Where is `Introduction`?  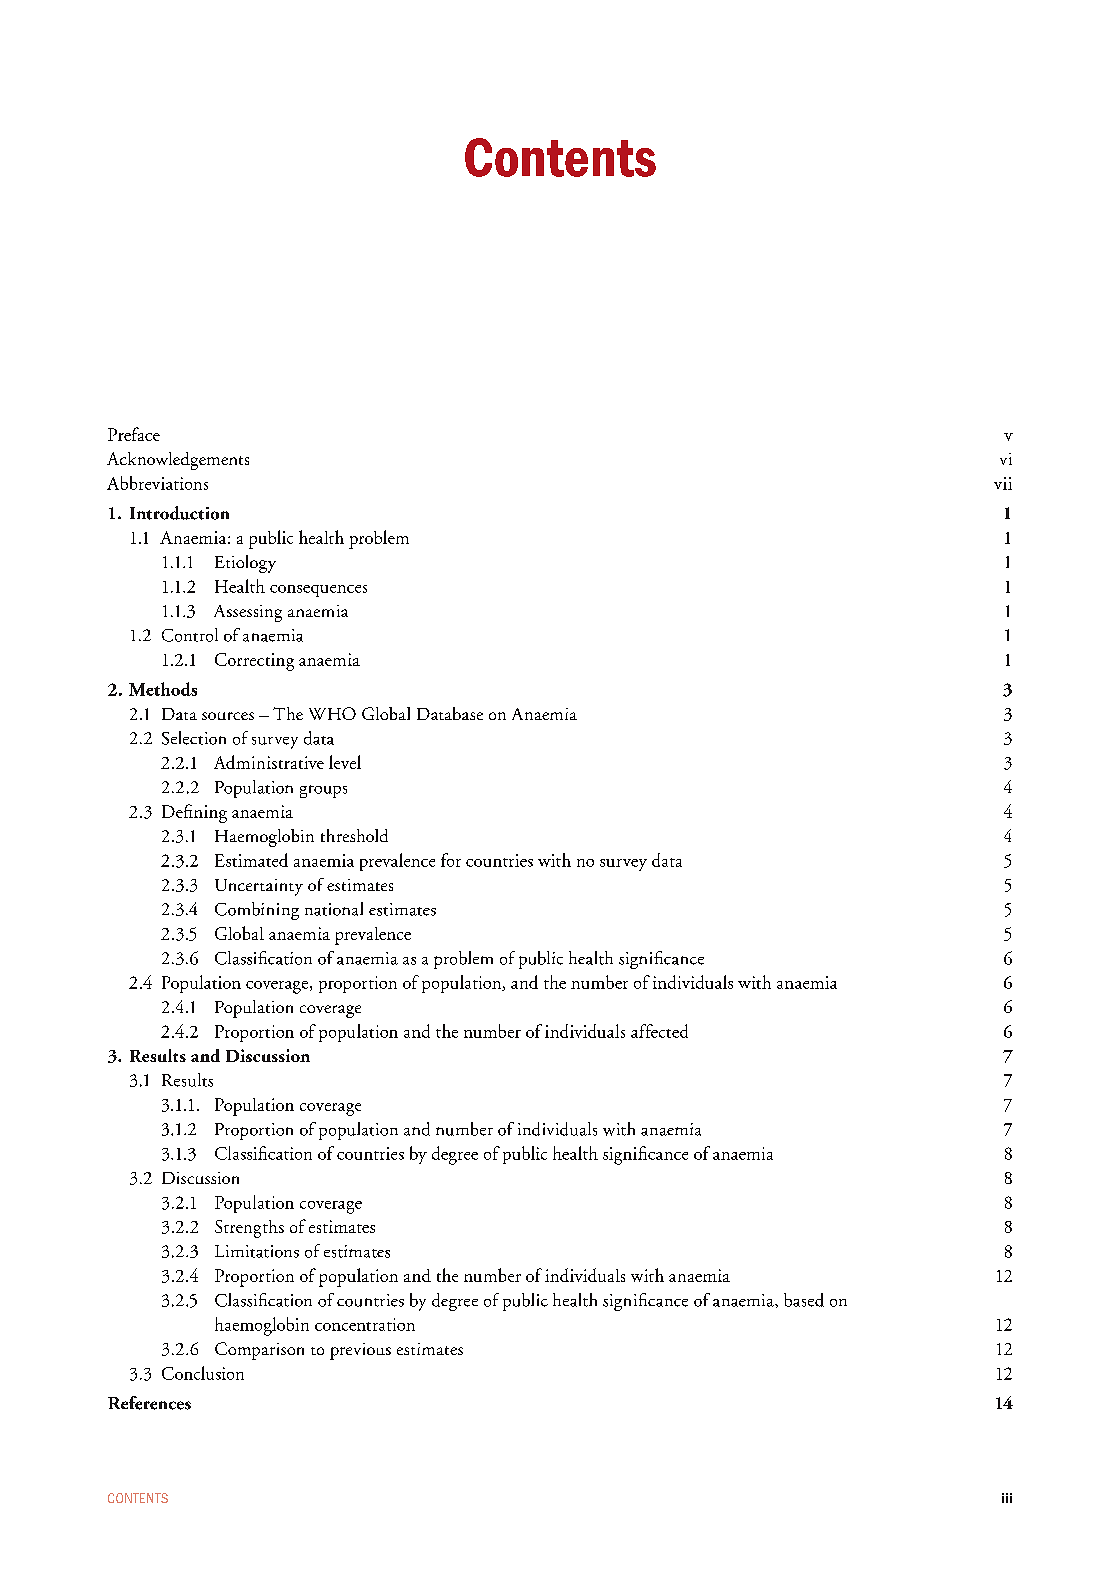 Introduction is located at coordinates (179, 513).
